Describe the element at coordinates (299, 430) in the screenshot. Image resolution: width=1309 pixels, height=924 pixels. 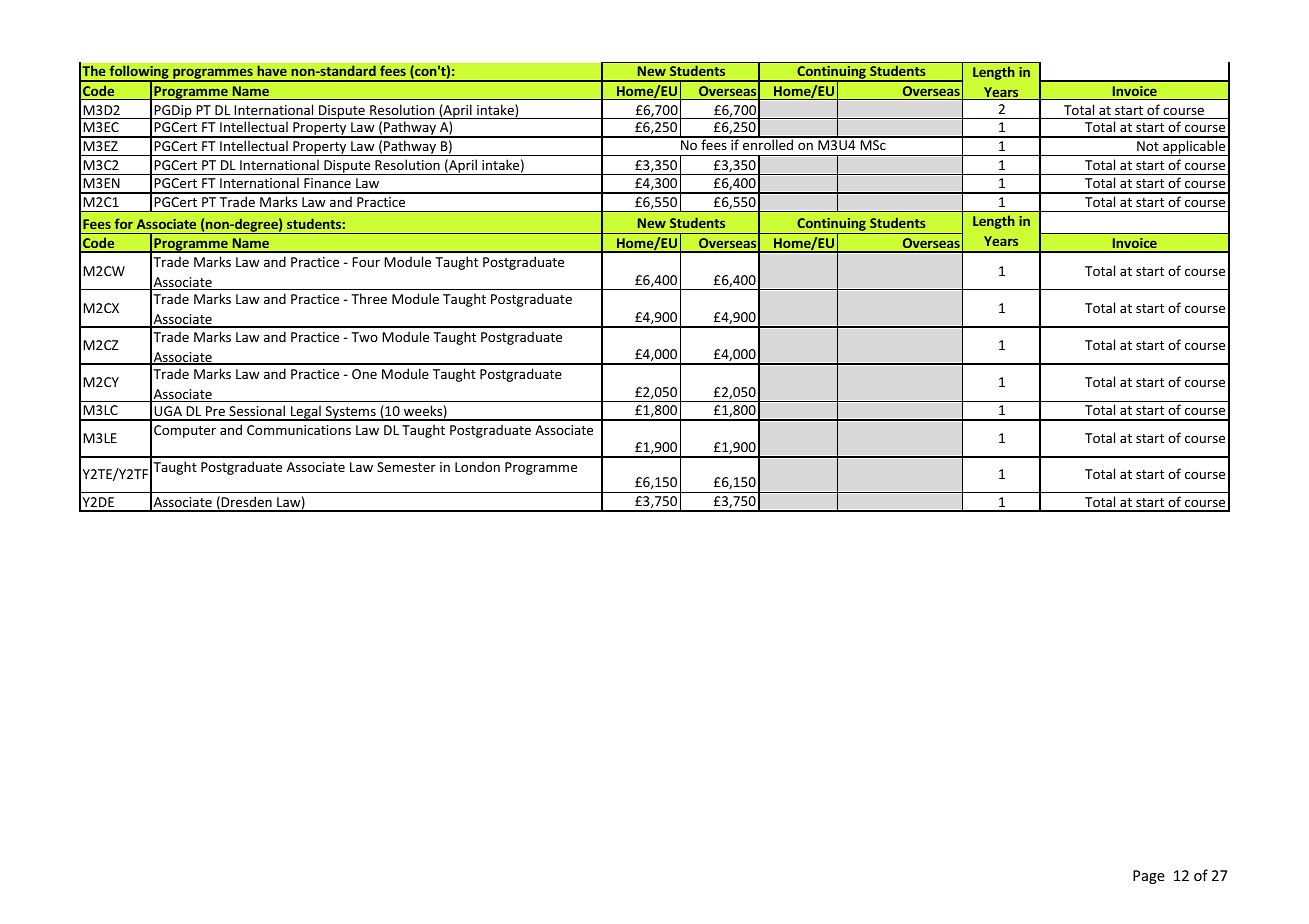
I see `Communications` at that location.
